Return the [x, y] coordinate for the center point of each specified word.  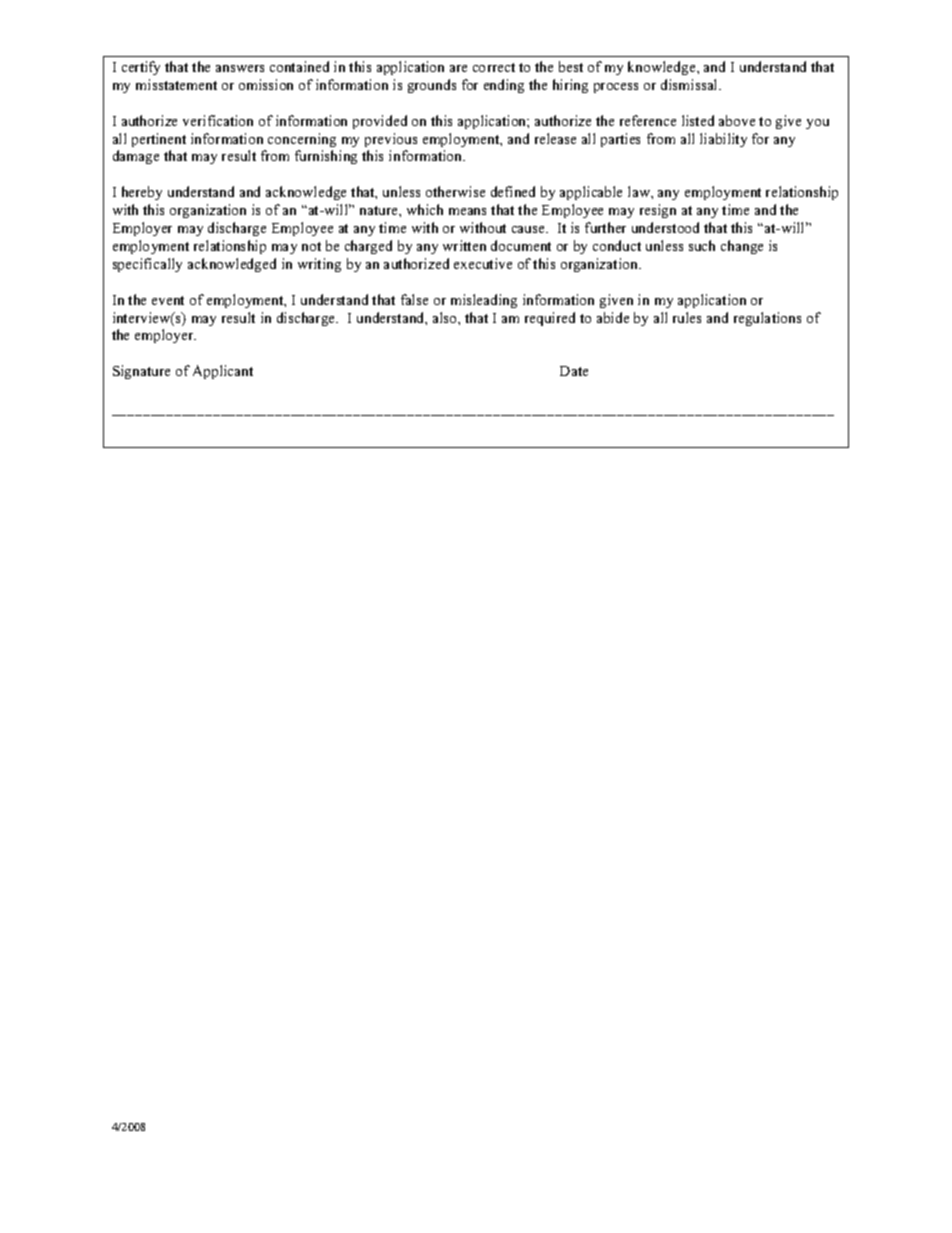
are [458, 68]
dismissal [690, 84]
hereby [142, 193]
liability [723, 140]
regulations [767, 319]
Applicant [223, 372]
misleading [484, 301]
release [555, 138]
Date [574, 371]
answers [240, 68]
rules [687, 317]
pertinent [159, 140]
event [168, 300]
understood [665, 227]
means [467, 211]
